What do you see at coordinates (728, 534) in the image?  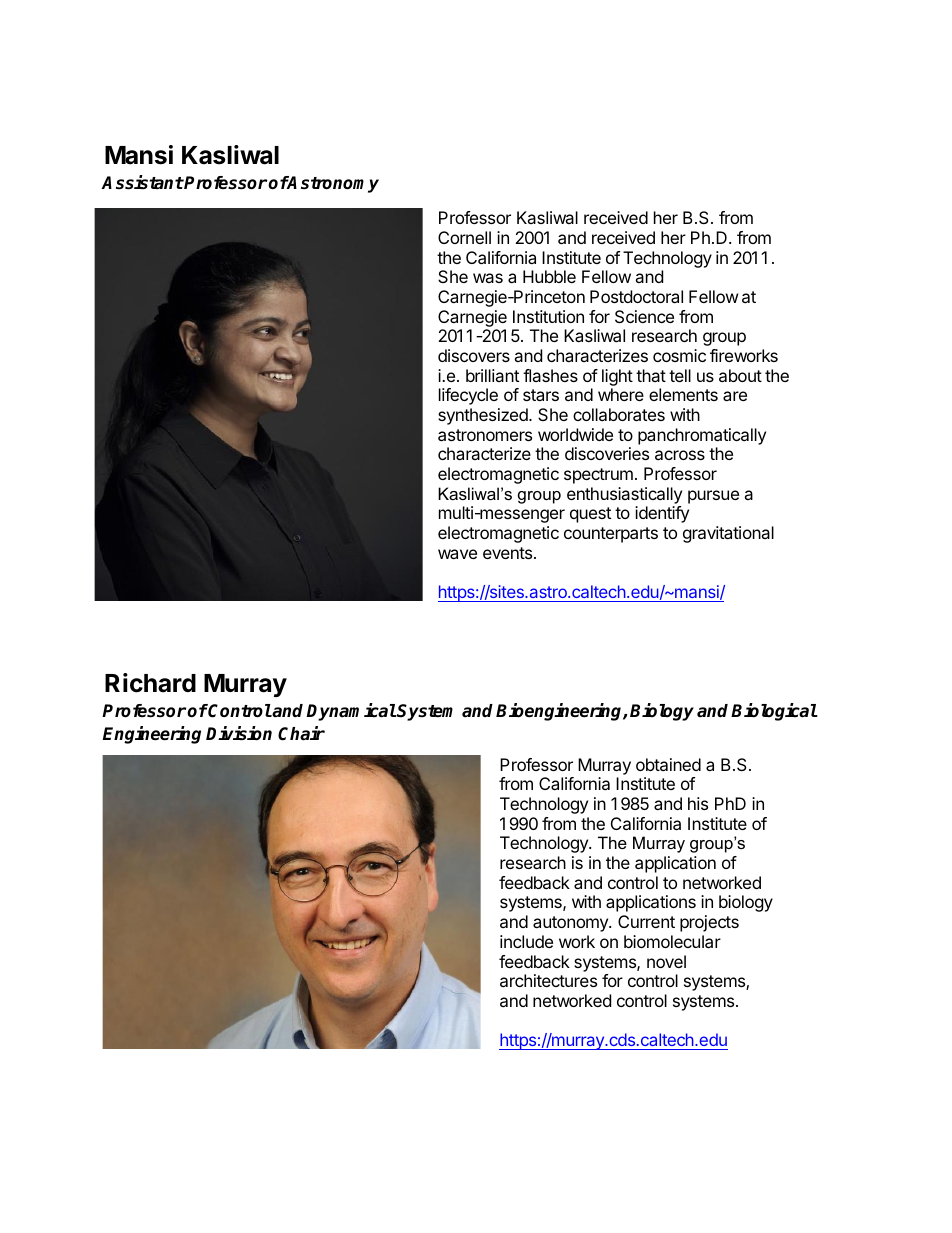 I see `gravitational` at bounding box center [728, 534].
